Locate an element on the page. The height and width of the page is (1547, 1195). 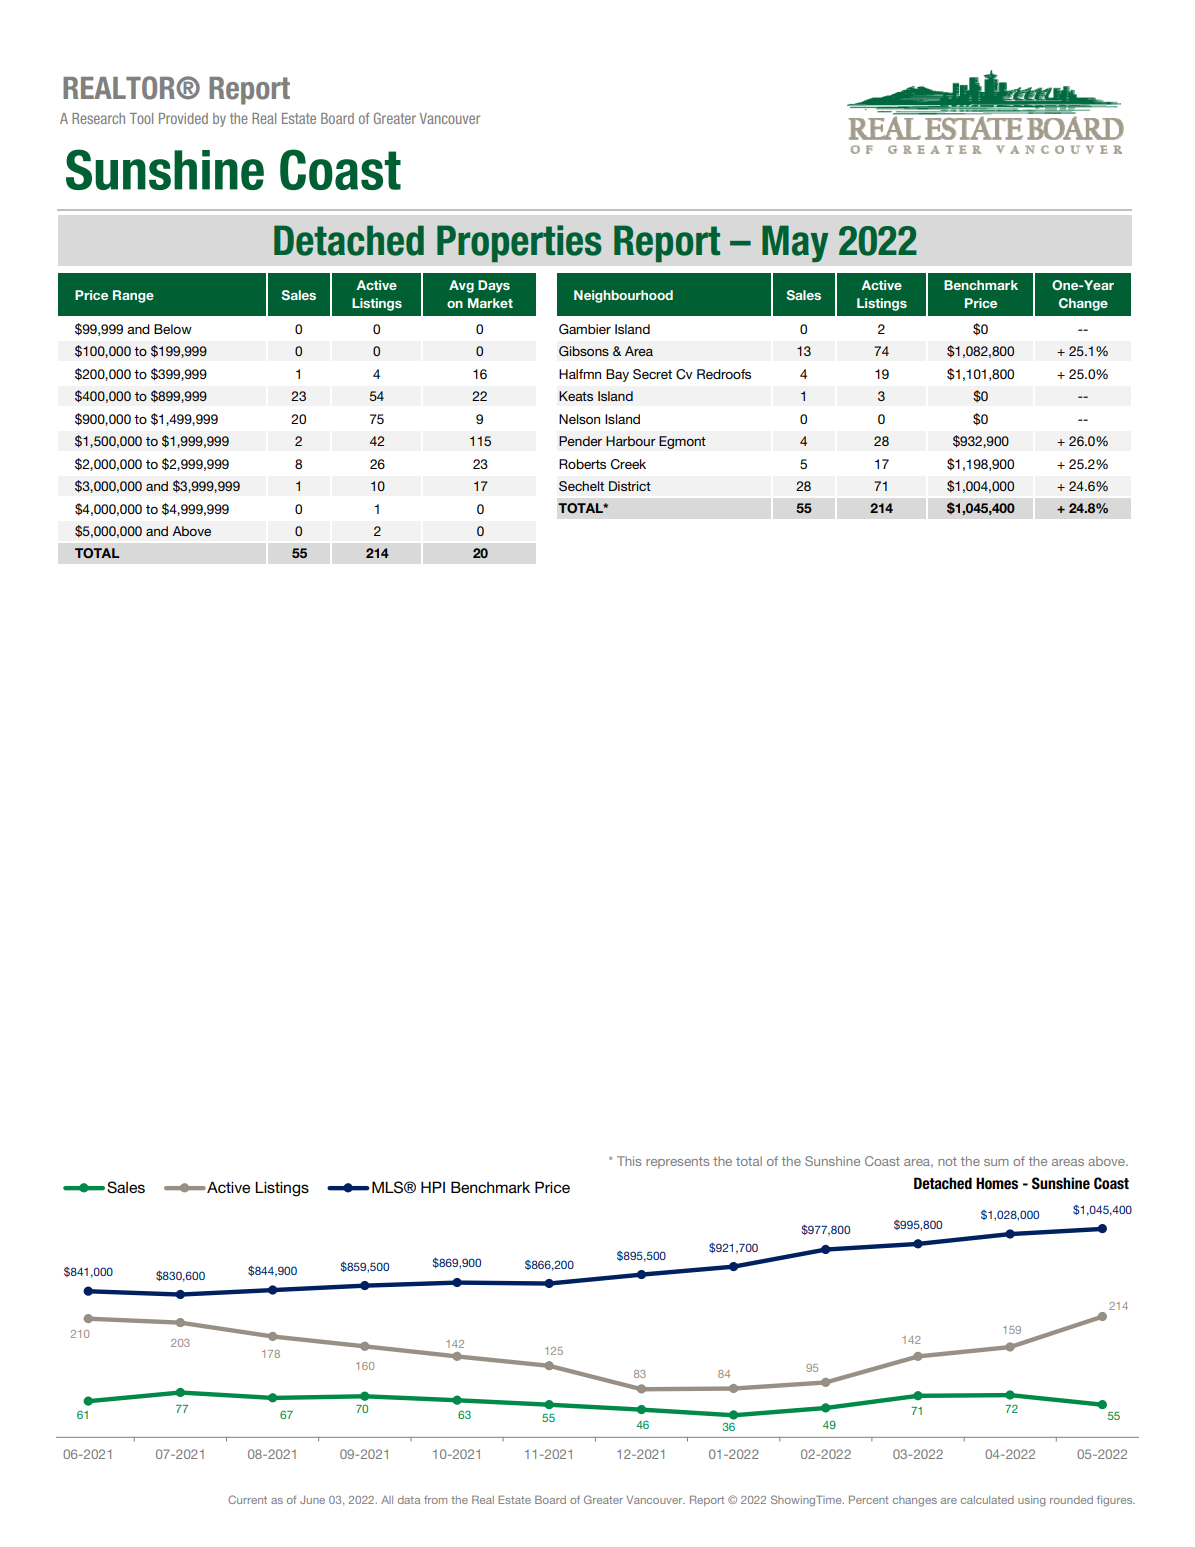
Provided is located at coordinates (183, 118).
